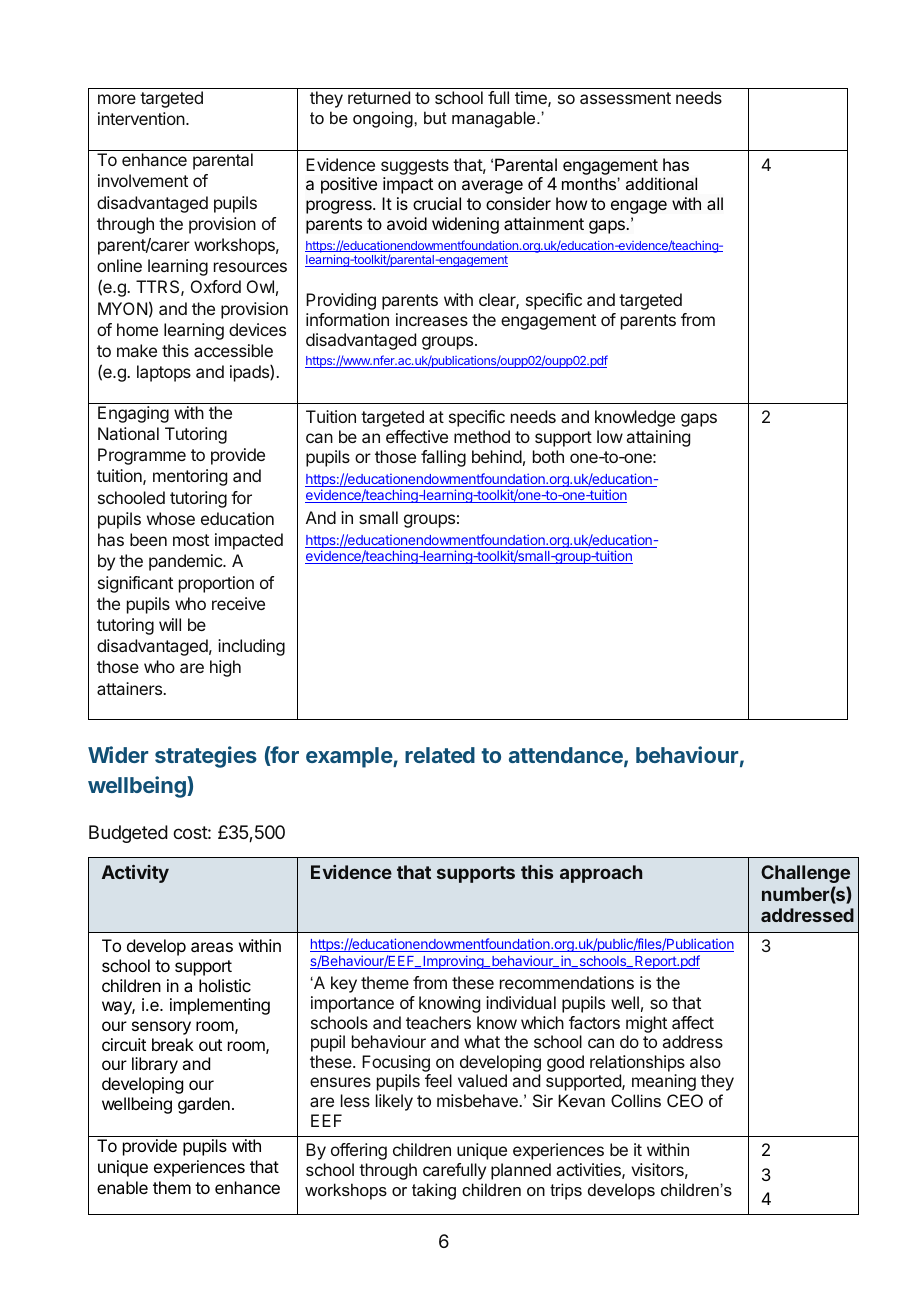  What do you see at coordinates (805, 874) in the document?
I see `Challenge` at bounding box center [805, 874].
